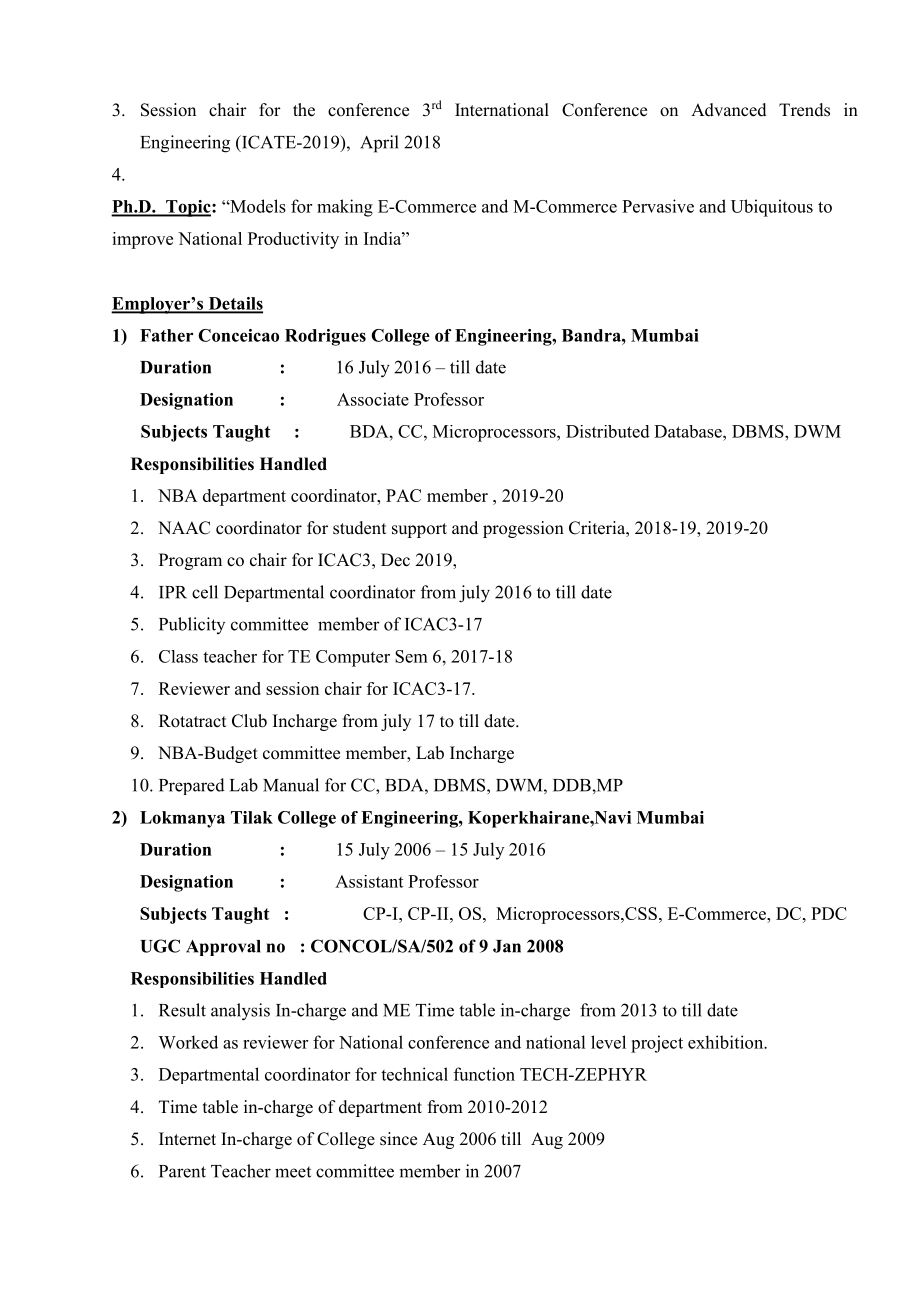  I want to click on Jan, so click(507, 946).
